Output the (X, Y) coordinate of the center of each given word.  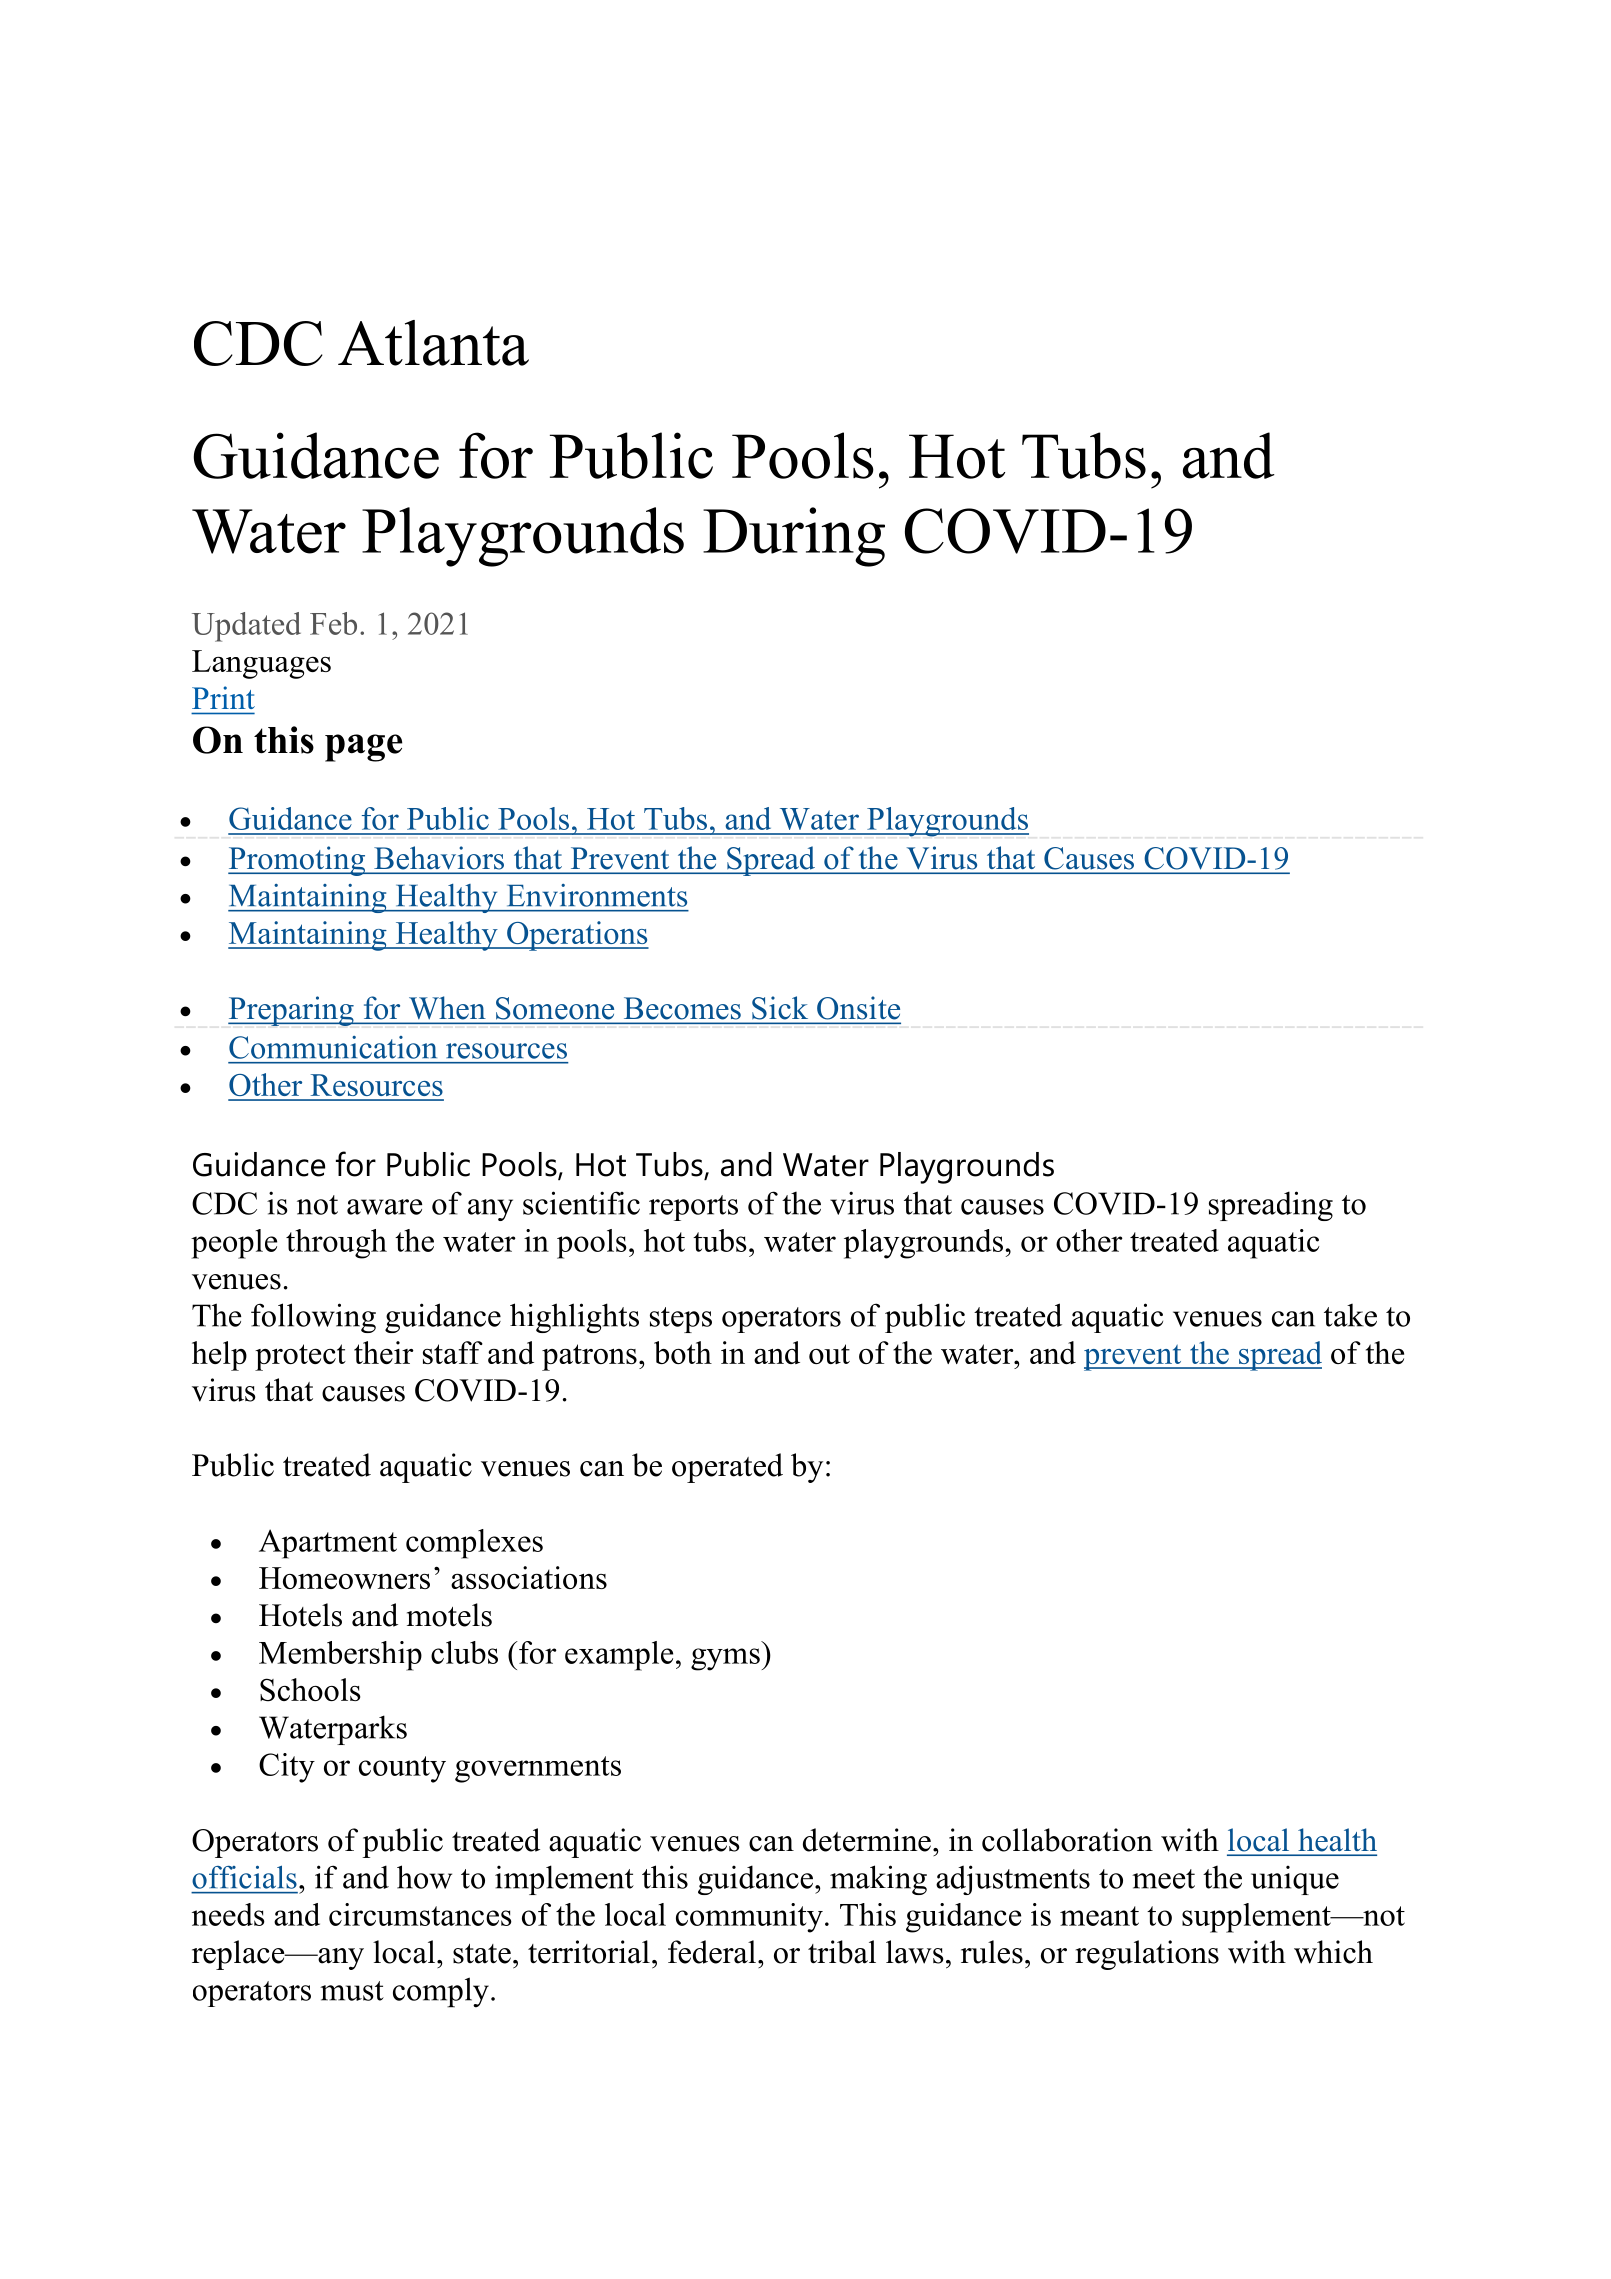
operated (727, 1468)
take (1350, 1315)
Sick (780, 1007)
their (384, 1352)
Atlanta (433, 343)
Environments (597, 895)
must (352, 1991)
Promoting (298, 861)
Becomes (682, 1008)
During (794, 537)
